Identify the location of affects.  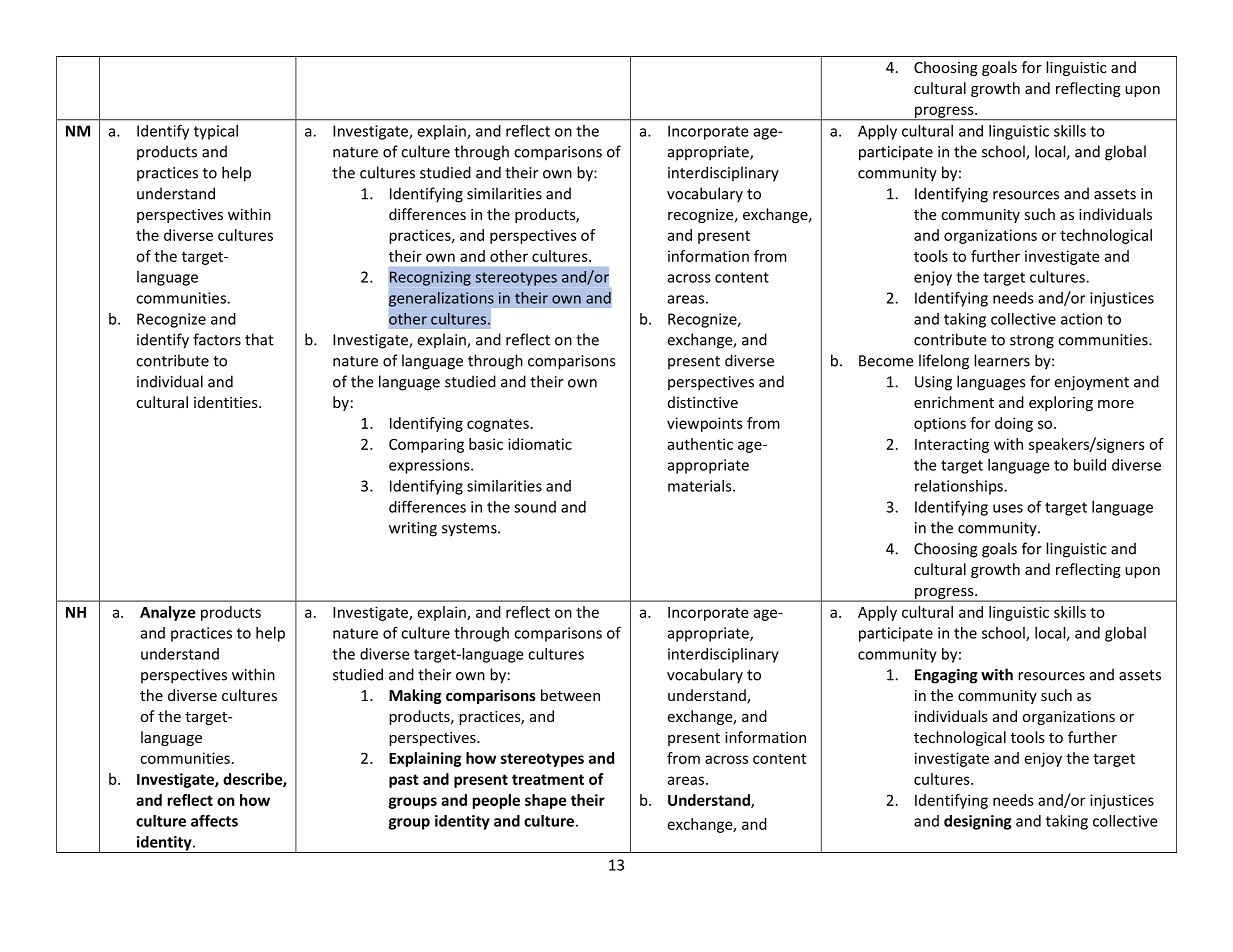
(214, 820).
